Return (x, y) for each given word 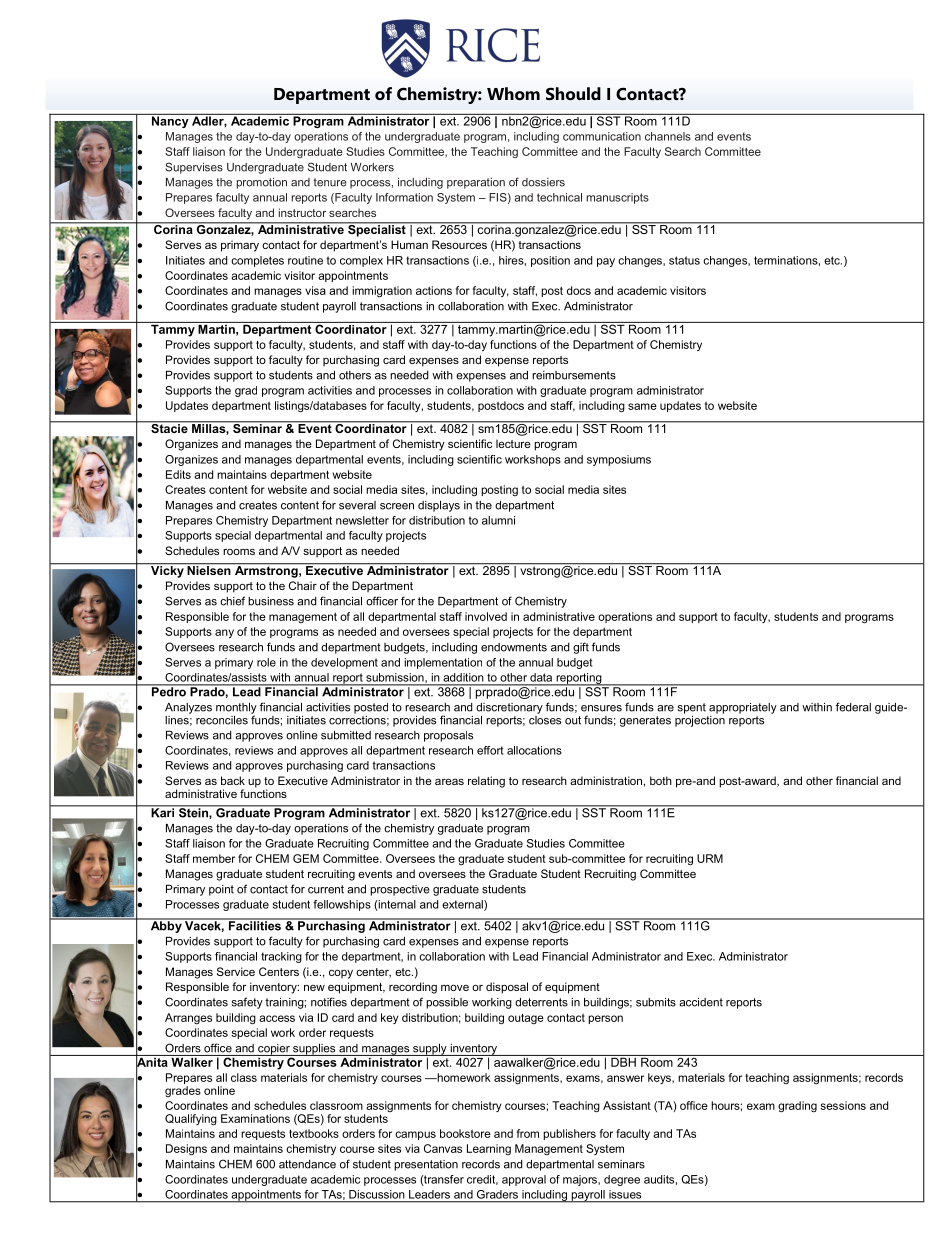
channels (668, 136)
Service (236, 971)
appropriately (743, 708)
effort (490, 750)
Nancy (170, 121)
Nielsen (209, 569)
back (233, 780)
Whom (513, 93)
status (684, 260)
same (642, 406)
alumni (498, 520)
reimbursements (574, 375)
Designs (186, 1150)
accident (701, 1002)
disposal (507, 988)
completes (257, 261)
